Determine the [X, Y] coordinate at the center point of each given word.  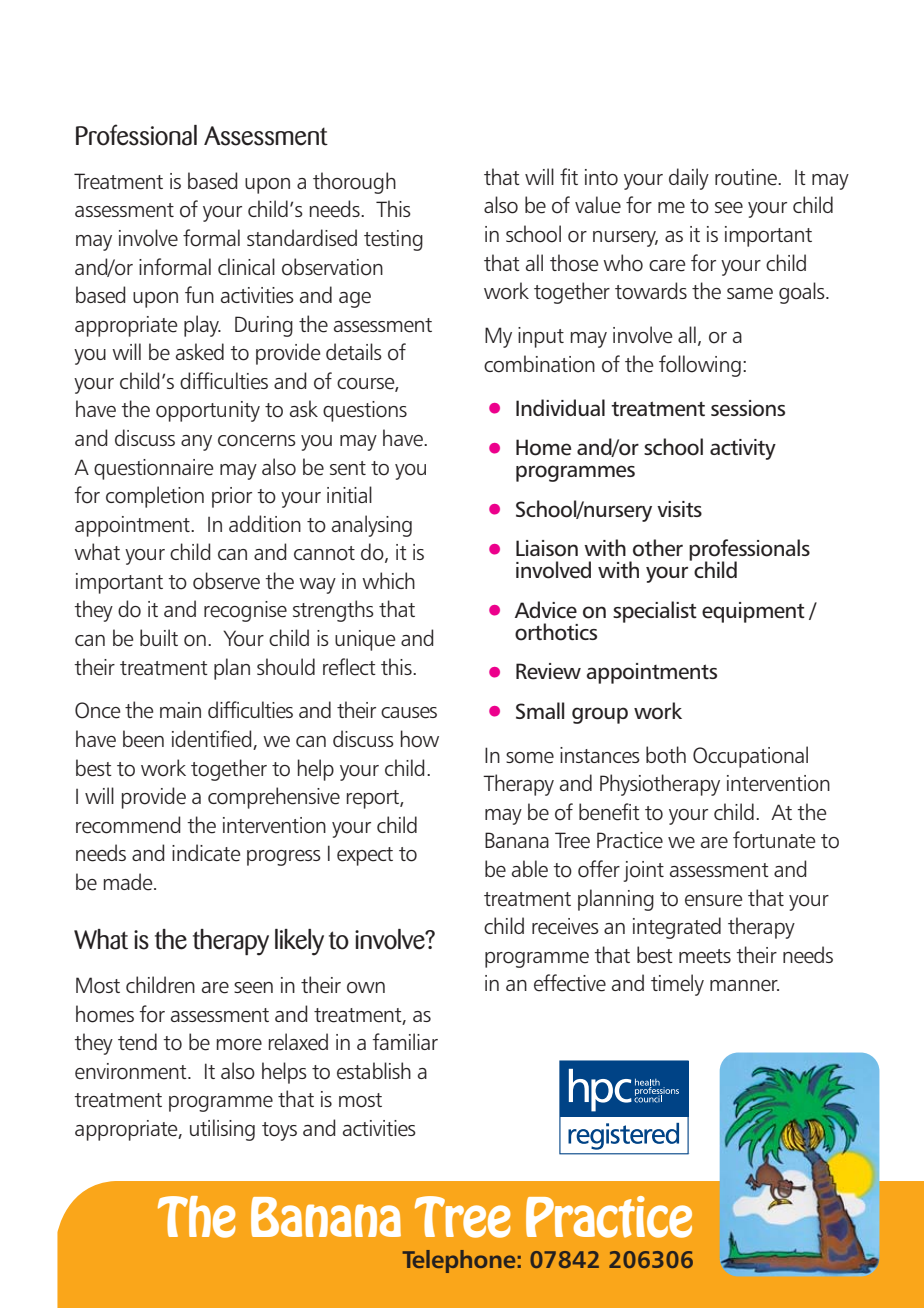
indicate [206, 853]
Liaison [547, 548]
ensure [713, 901]
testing [393, 240]
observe [226, 581]
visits [679, 509]
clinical [246, 266]
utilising [222, 1130]
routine [747, 177]
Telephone [458, 1261]
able [530, 869]
